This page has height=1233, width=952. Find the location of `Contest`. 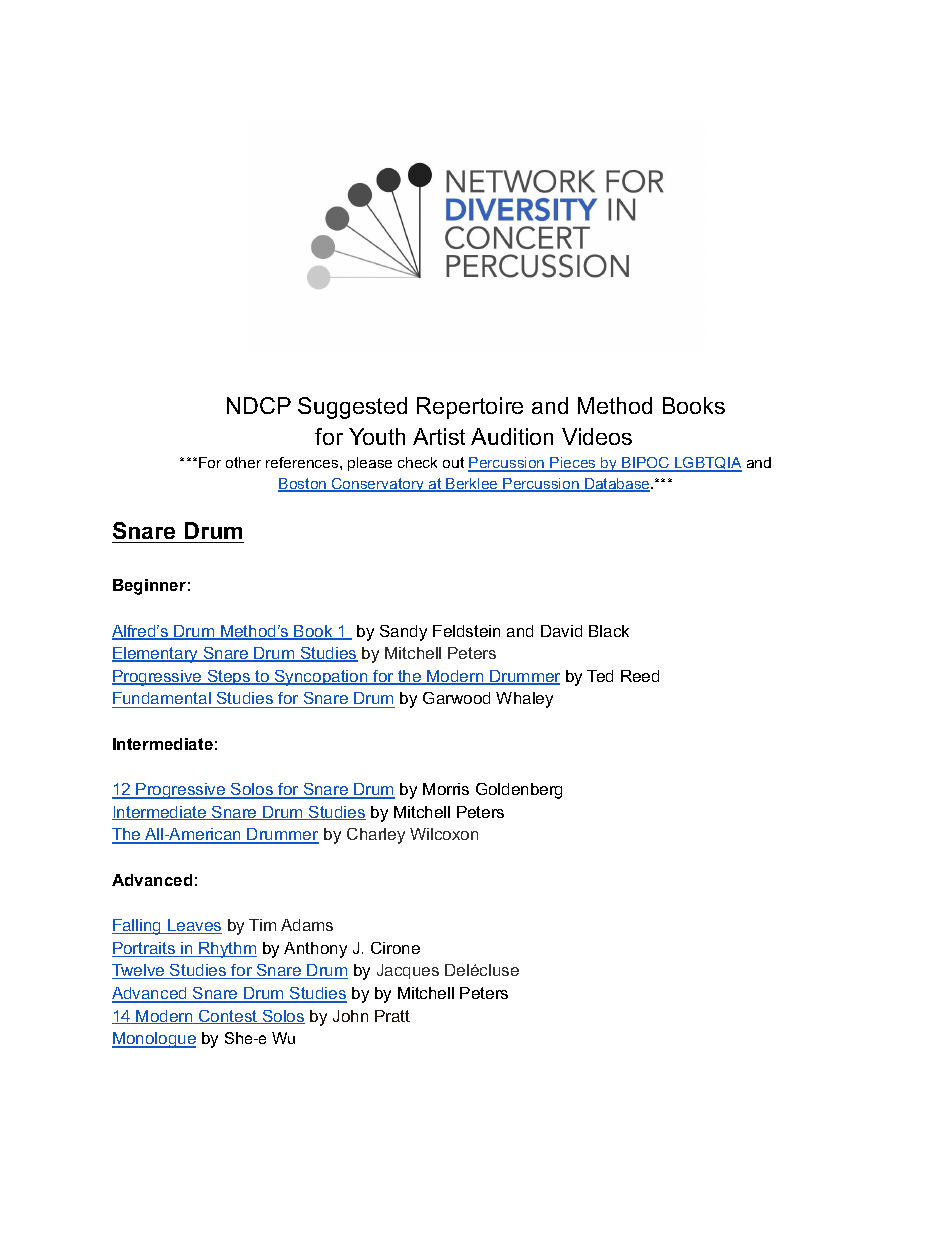

Contest is located at coordinates (228, 1017).
